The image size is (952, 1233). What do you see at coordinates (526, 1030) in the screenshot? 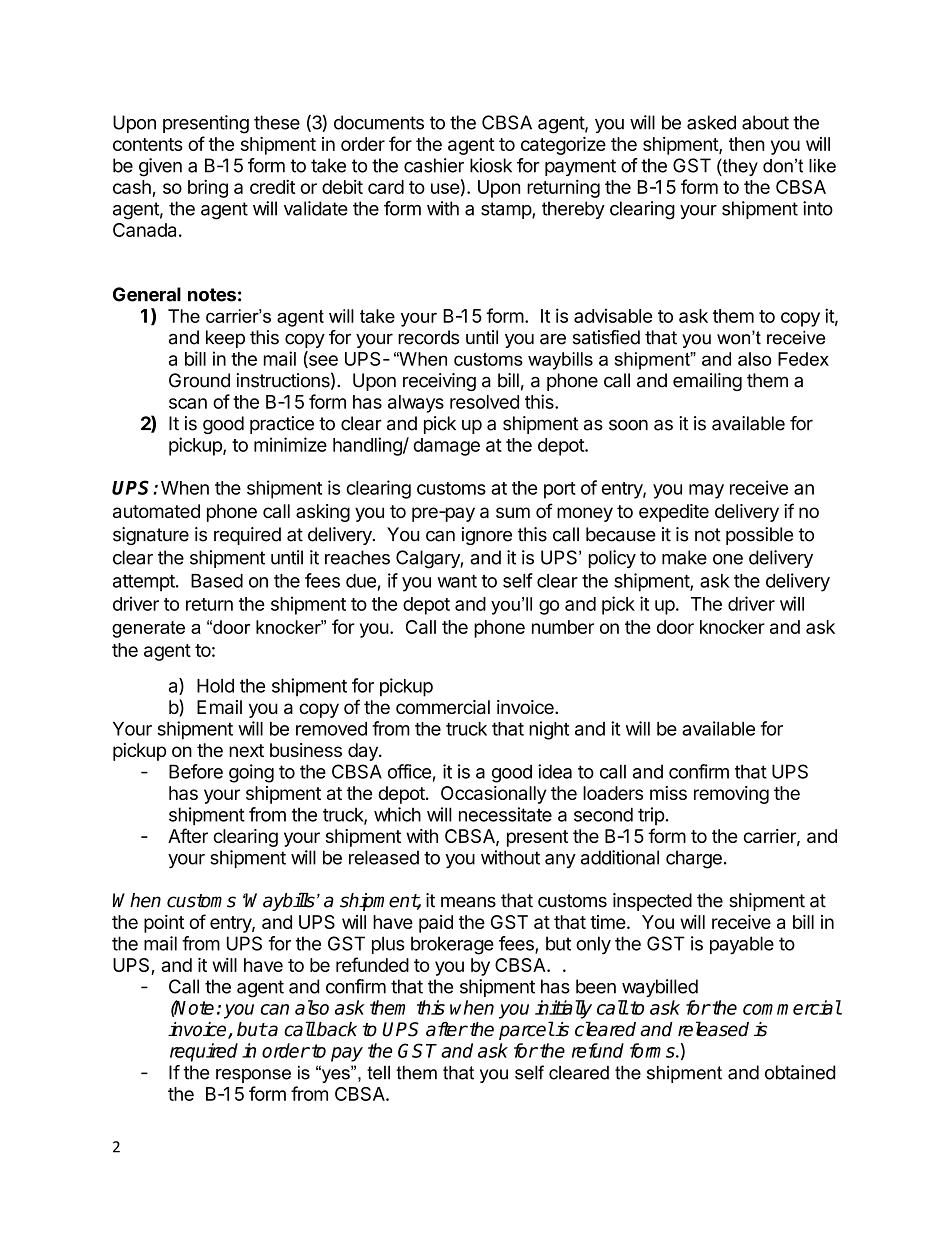
I see `parcel` at bounding box center [526, 1030].
